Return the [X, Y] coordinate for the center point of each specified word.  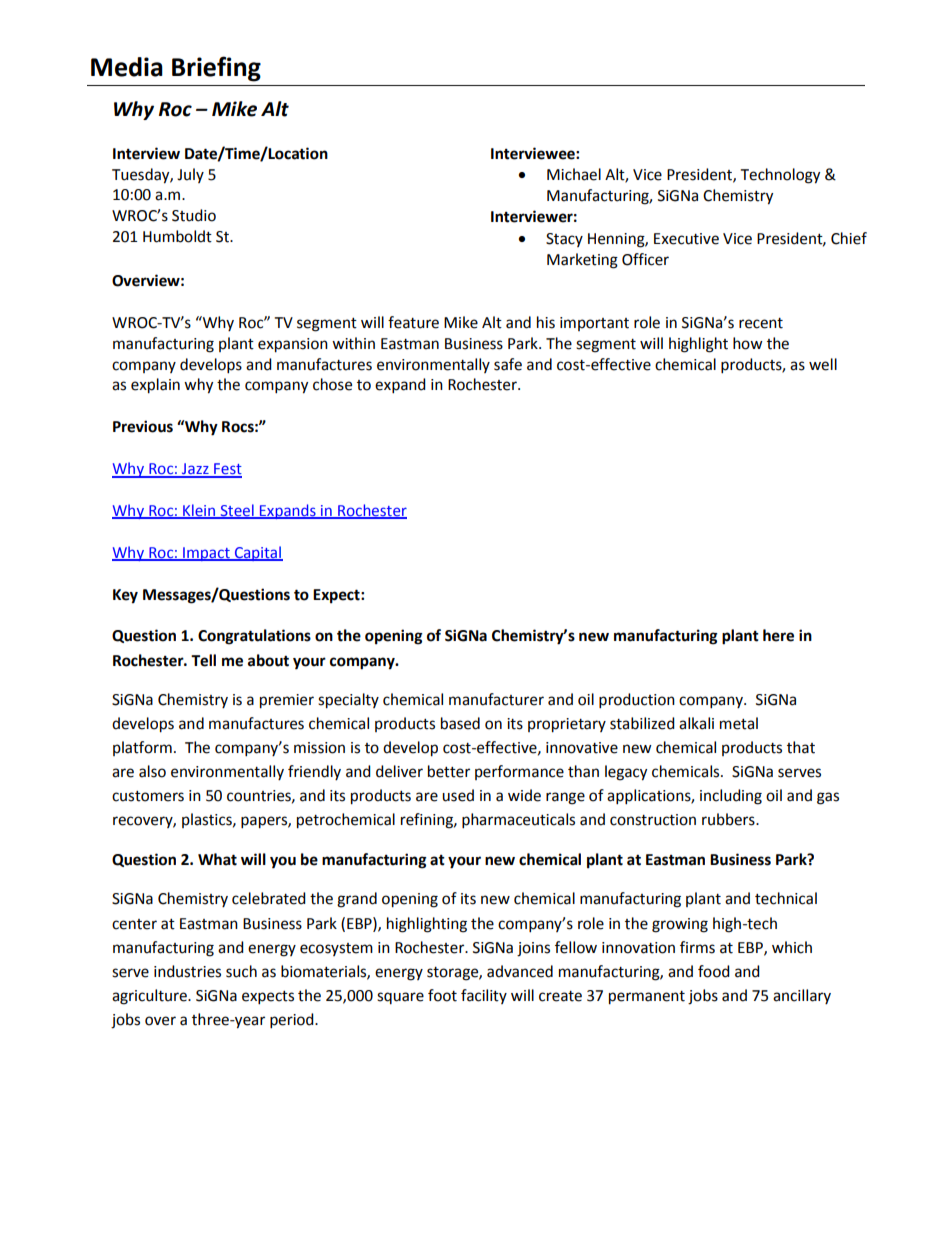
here [778, 635]
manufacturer [496, 699]
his [546, 322]
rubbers [729, 819]
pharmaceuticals [518, 821]
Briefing [216, 69]
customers [148, 796]
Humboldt [177, 236]
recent [761, 323]
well [823, 364]
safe [508, 364]
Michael [574, 174]
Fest [227, 470]
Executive [686, 239]
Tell [203, 660]
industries [187, 971]
